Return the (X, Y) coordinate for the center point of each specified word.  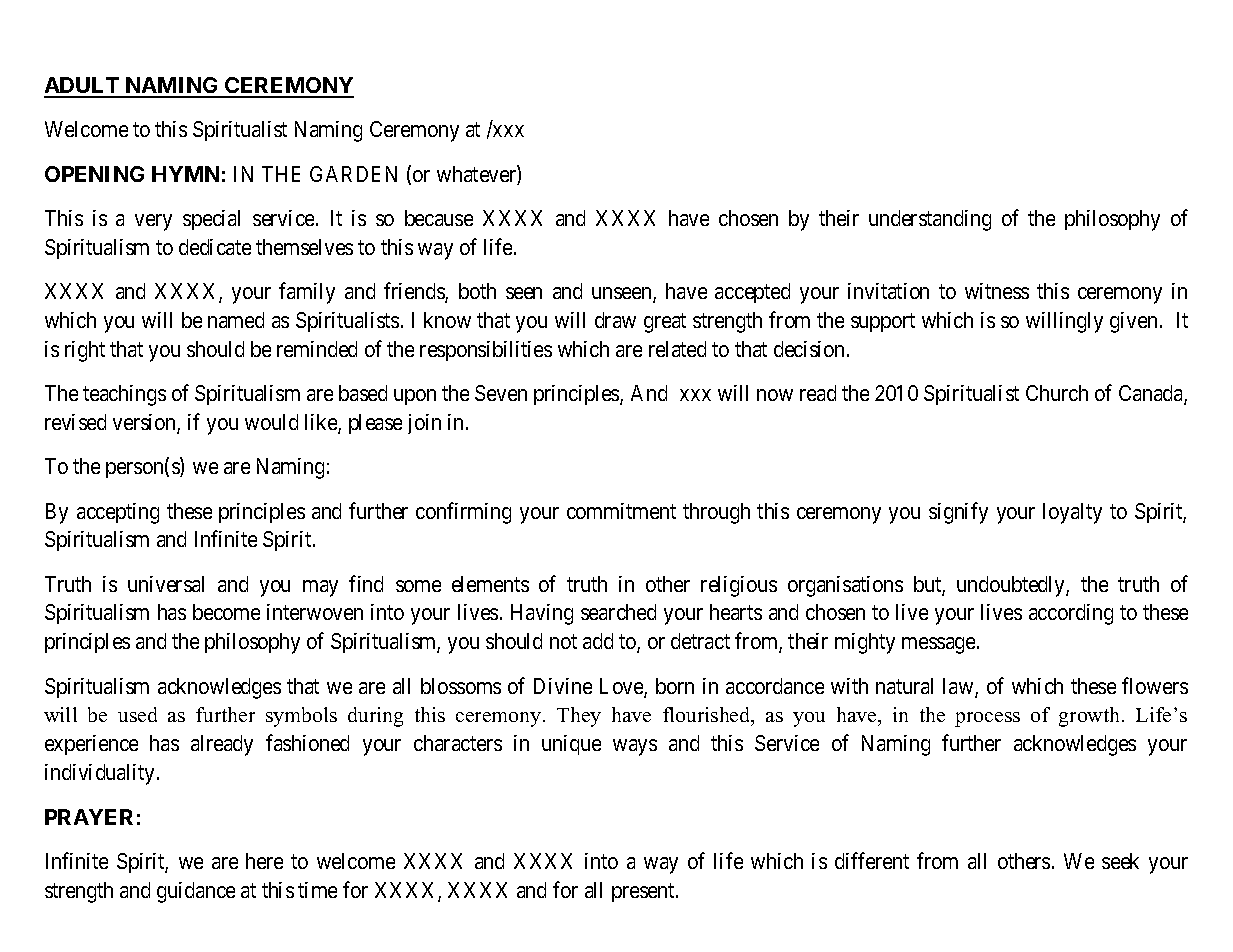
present (644, 892)
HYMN (185, 174)
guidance (196, 892)
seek (1120, 861)
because (439, 218)
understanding (930, 220)
